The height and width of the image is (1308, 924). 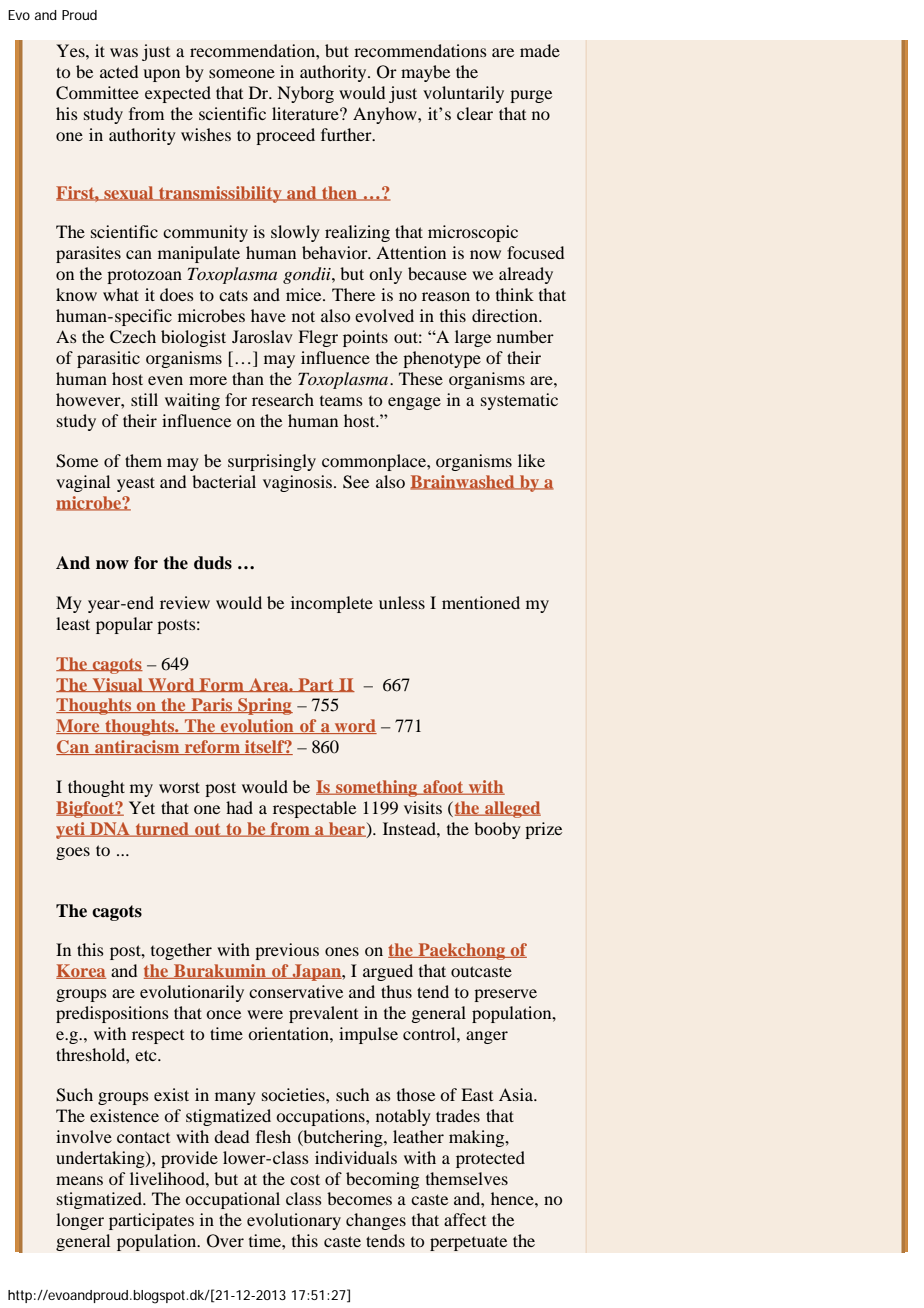 I want to click on acted, so click(x=119, y=71).
